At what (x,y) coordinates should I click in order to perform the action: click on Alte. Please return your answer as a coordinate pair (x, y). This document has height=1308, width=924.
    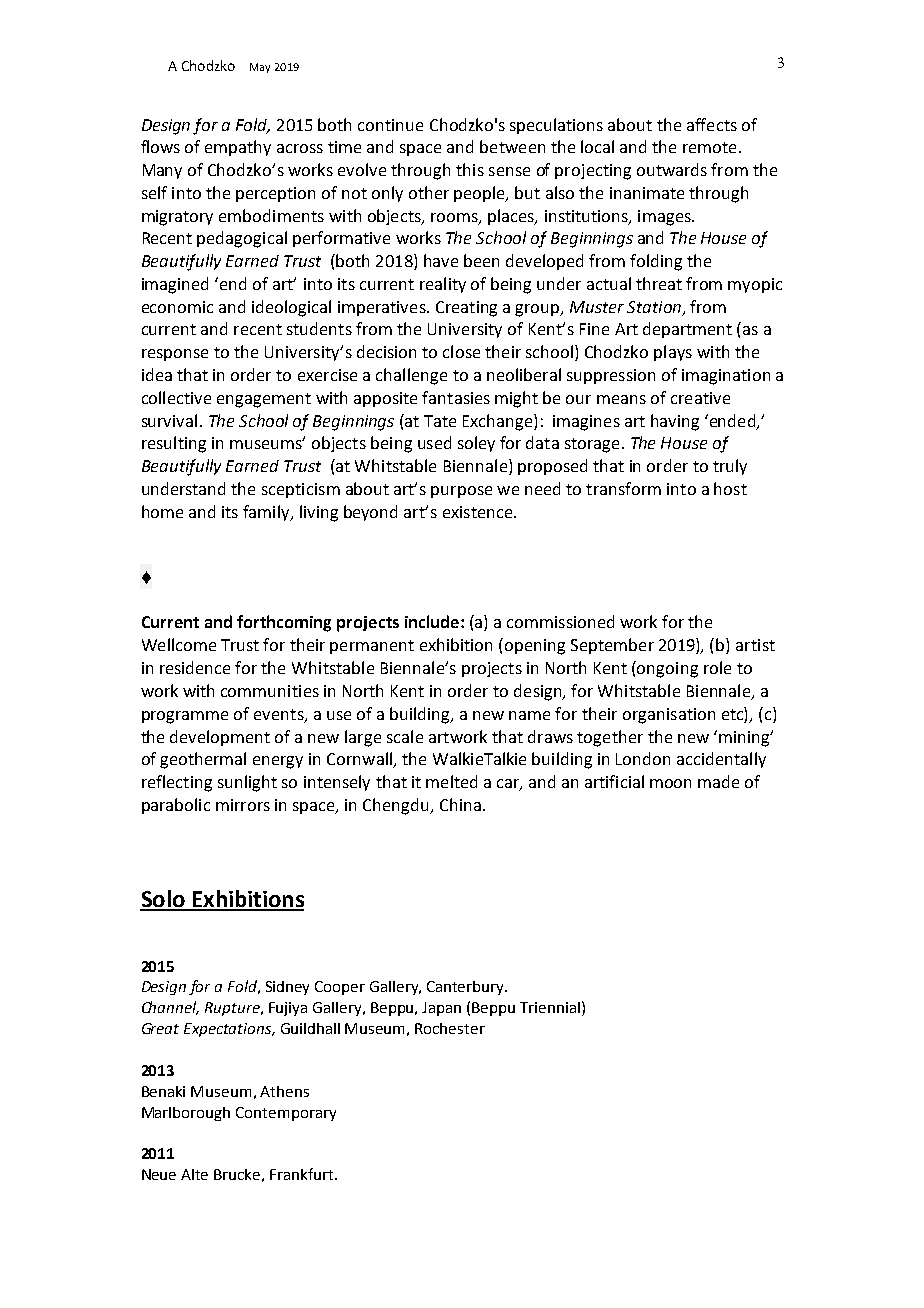
    Looking at the image, I should click on (194, 1174).
